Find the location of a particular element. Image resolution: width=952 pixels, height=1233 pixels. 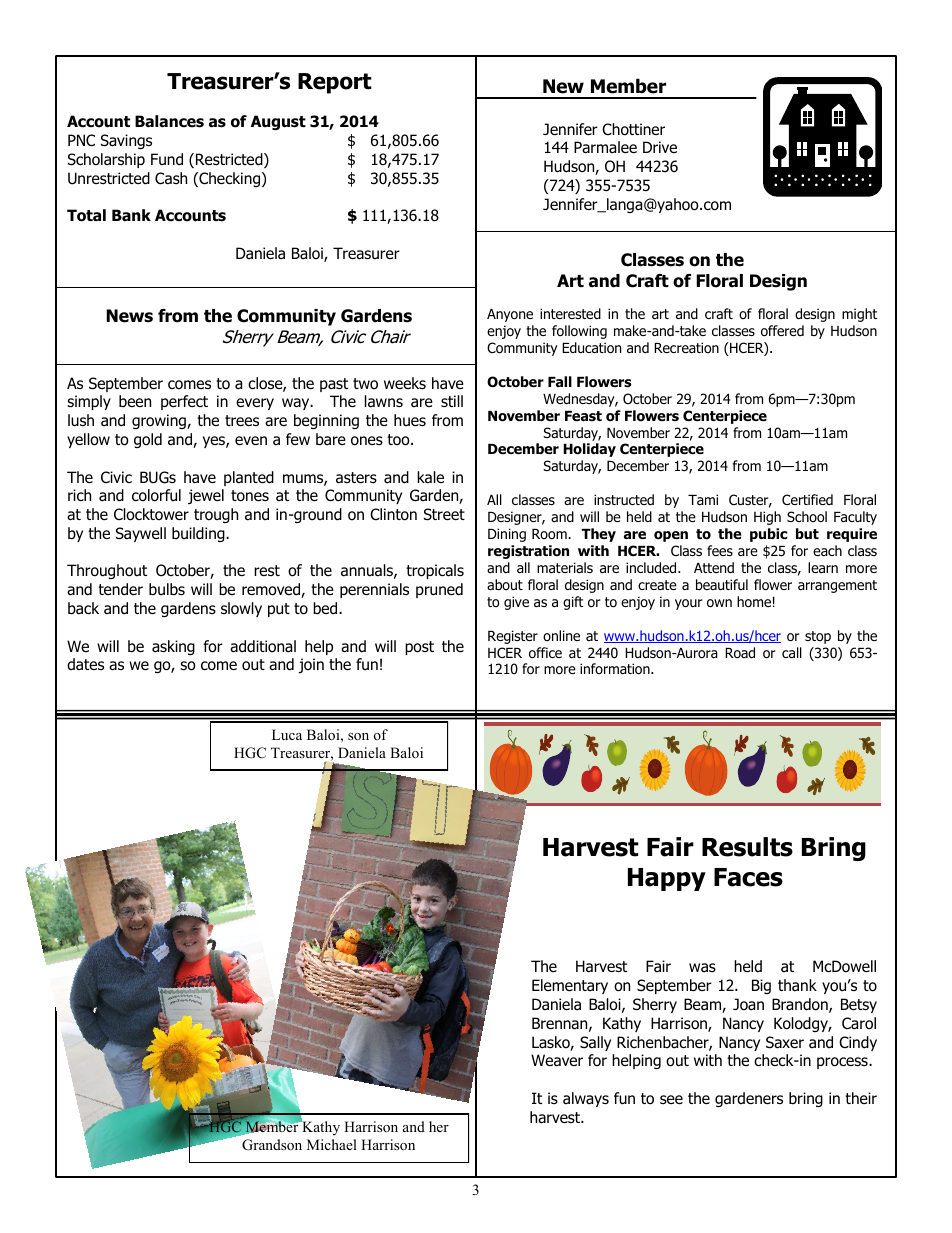

pruned is located at coordinates (439, 590).
